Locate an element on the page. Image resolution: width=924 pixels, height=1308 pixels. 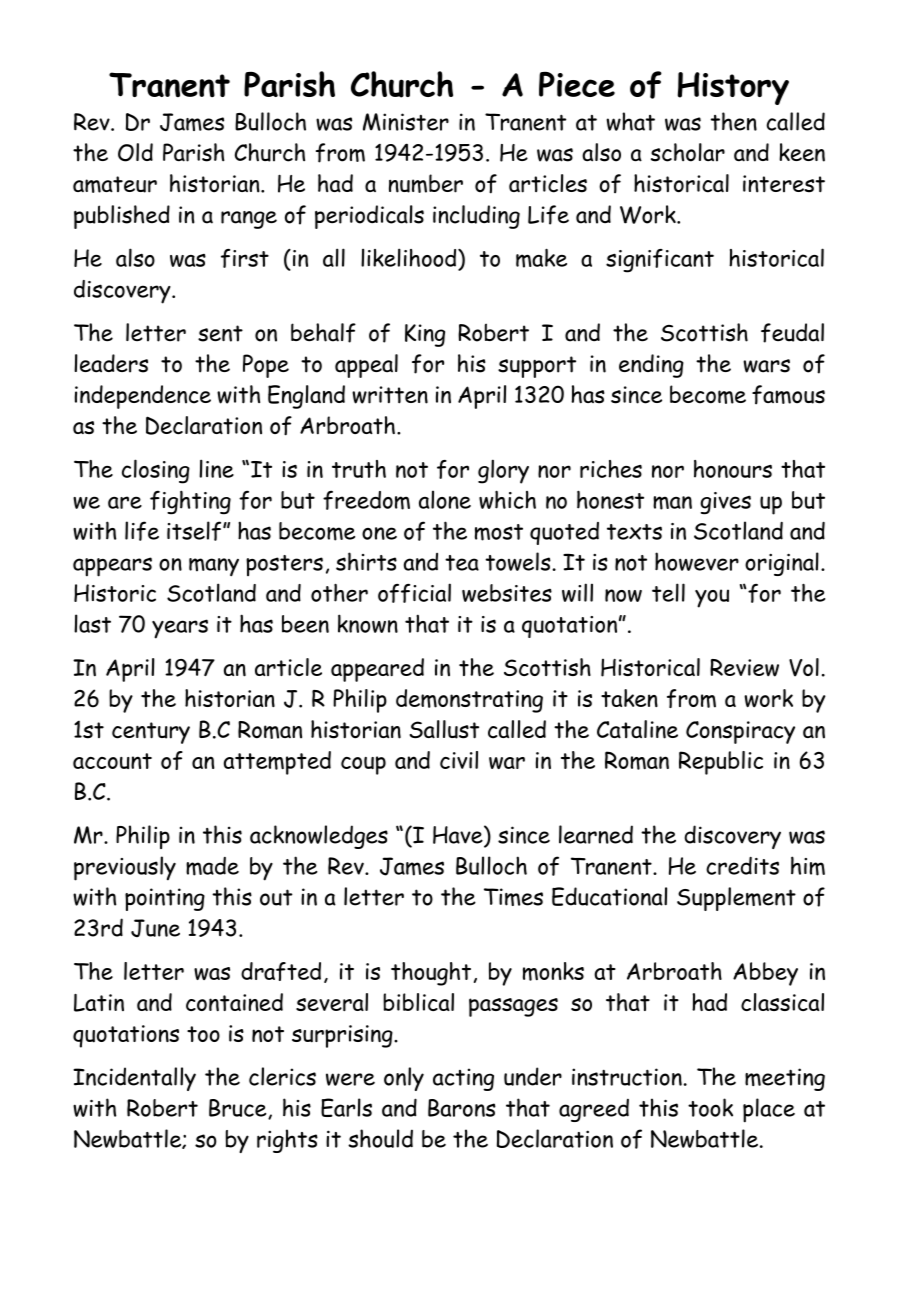
civil is located at coordinates (459, 760).
